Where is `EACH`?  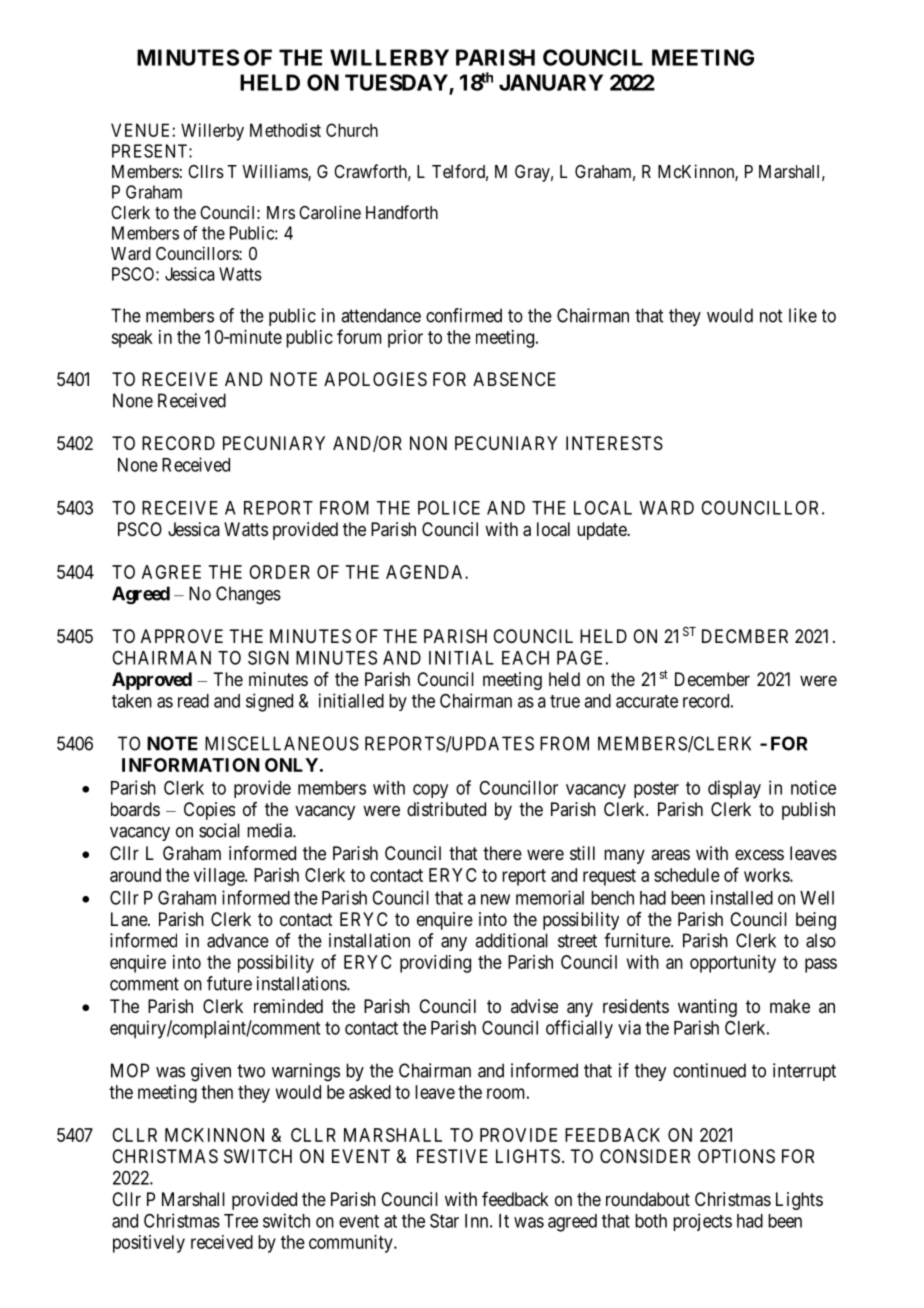
EACH is located at coordinates (525, 658).
